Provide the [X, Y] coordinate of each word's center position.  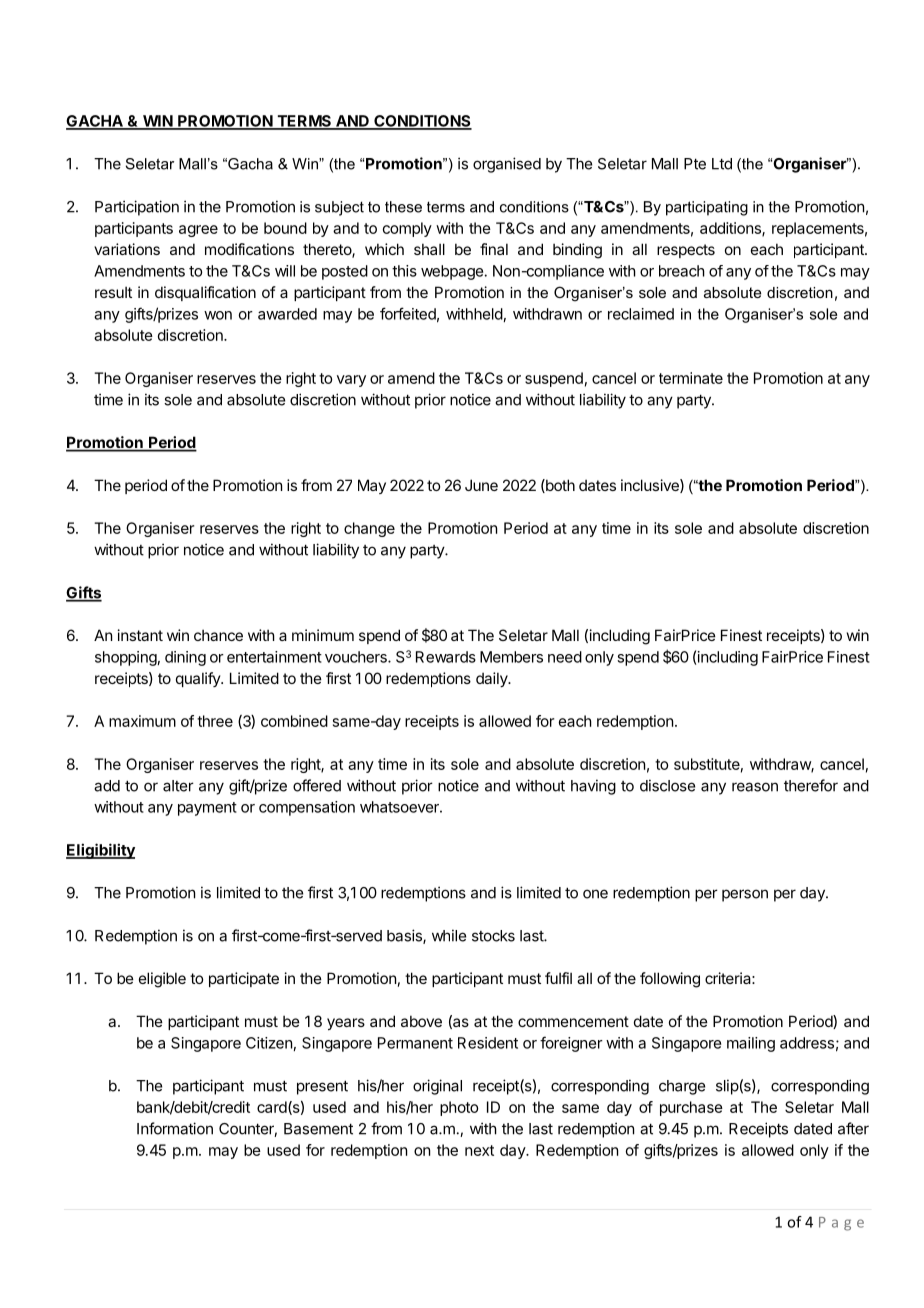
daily [492, 679]
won [218, 315]
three [215, 721]
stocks [493, 936]
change [369, 529]
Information [175, 1128]
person [745, 895]
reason [755, 787]
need [565, 657]
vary [351, 381]
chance [218, 635]
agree [198, 231]
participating [707, 208]
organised [507, 165]
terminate [691, 378]
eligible [162, 980]
